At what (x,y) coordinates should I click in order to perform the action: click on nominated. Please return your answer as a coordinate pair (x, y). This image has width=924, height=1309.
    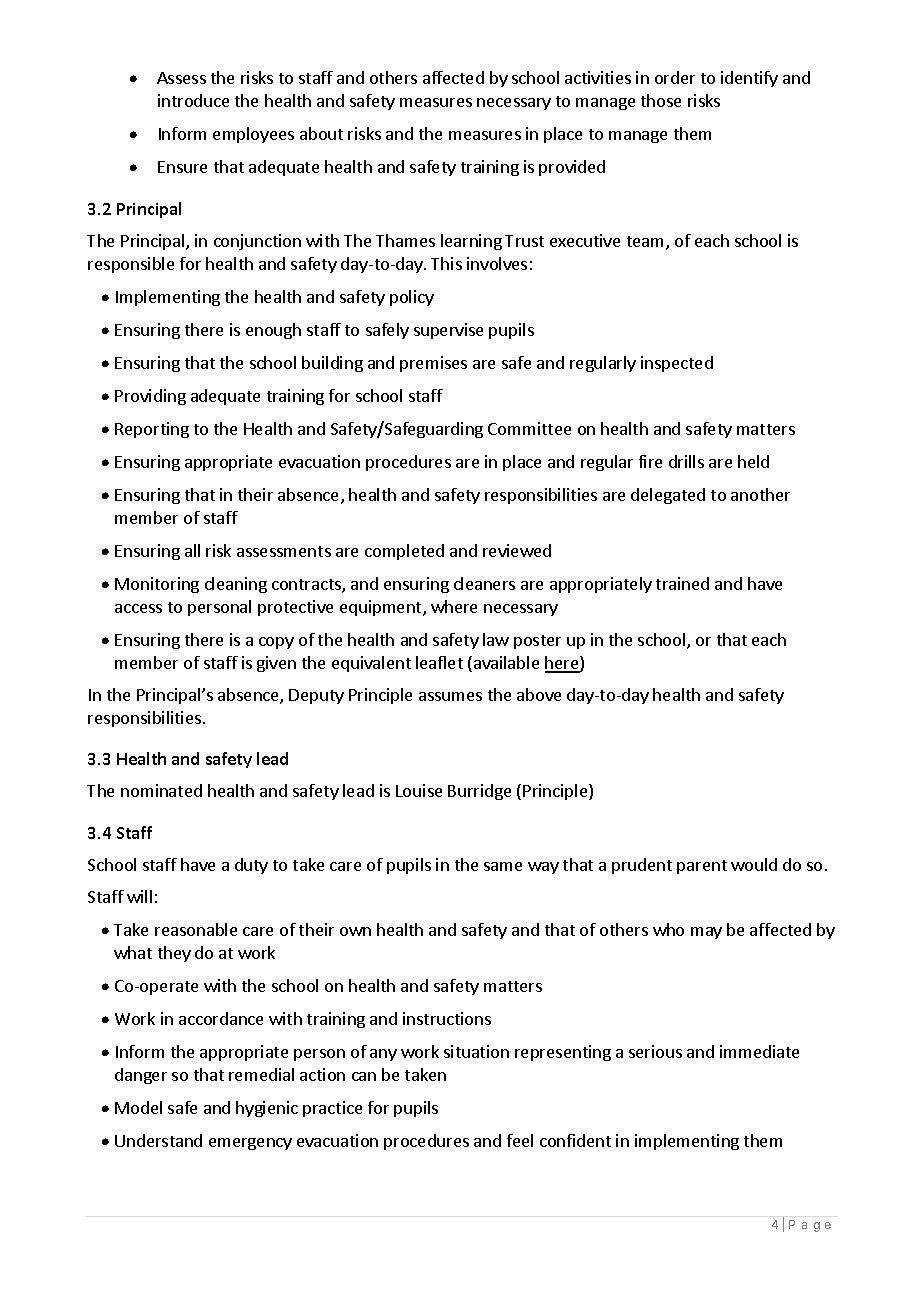
    Looking at the image, I should click on (161, 790).
